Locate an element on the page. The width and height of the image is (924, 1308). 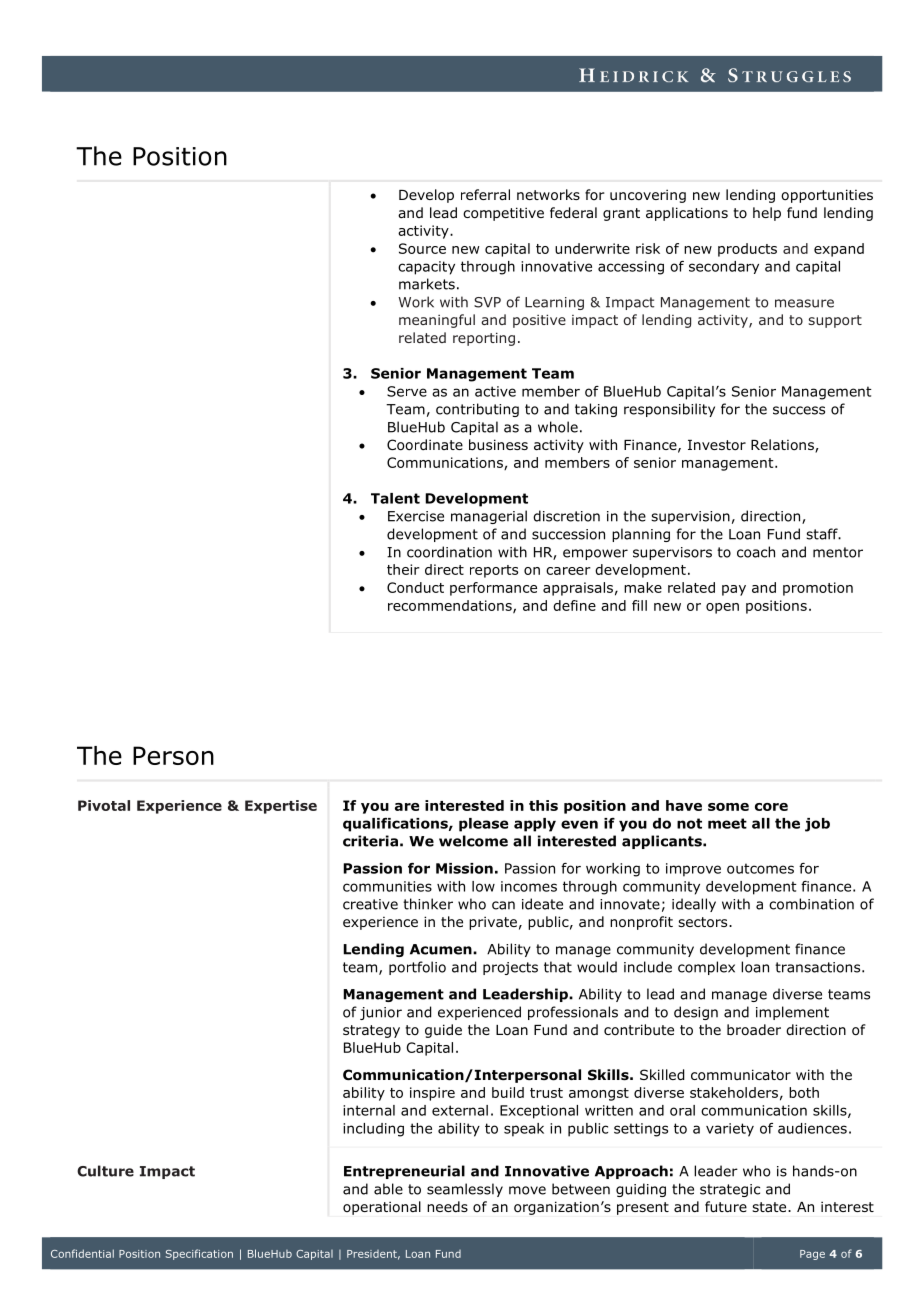
needs is located at coordinates (447, 1206).
